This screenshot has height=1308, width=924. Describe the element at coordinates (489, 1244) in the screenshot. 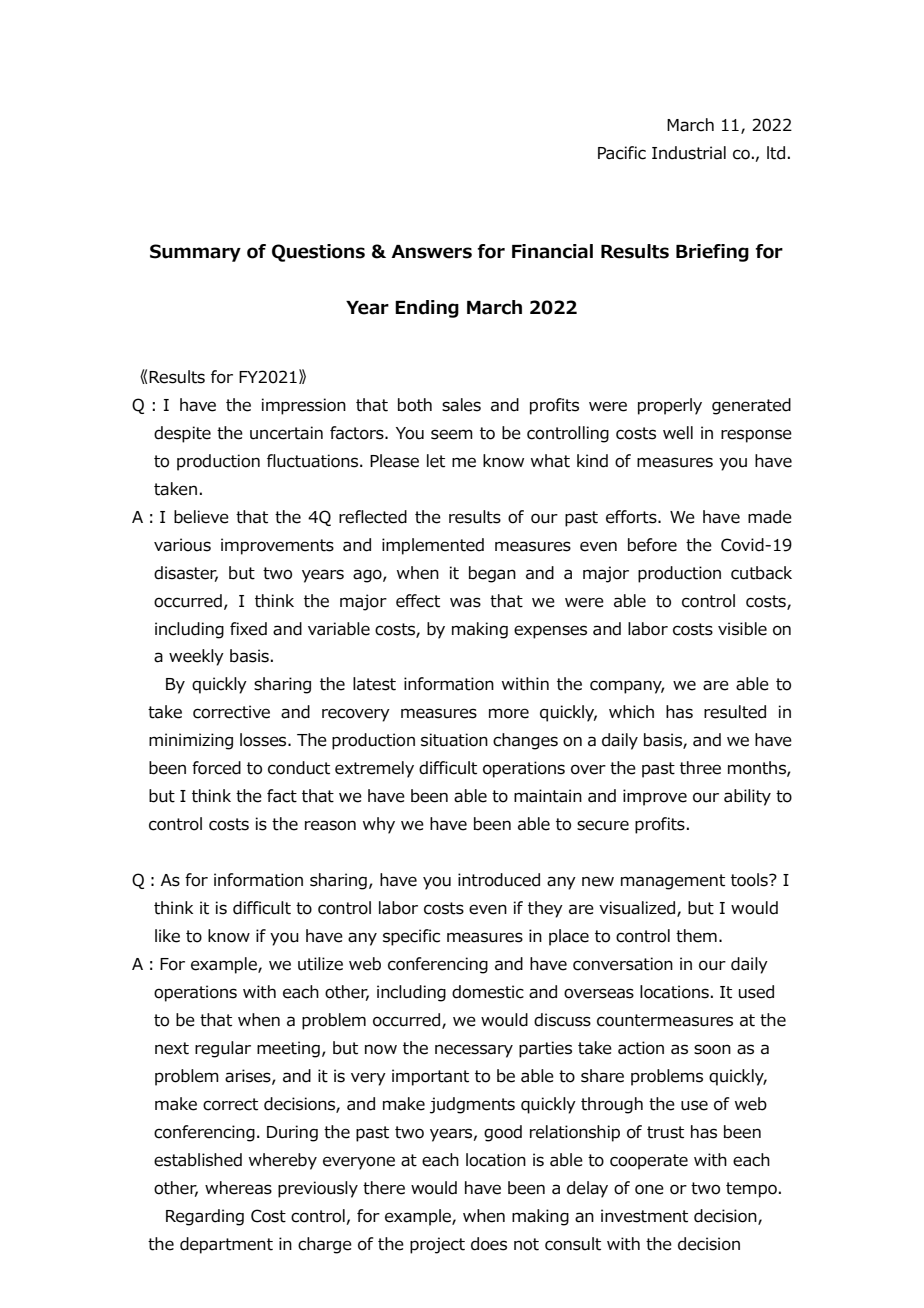

I see `does` at that location.
